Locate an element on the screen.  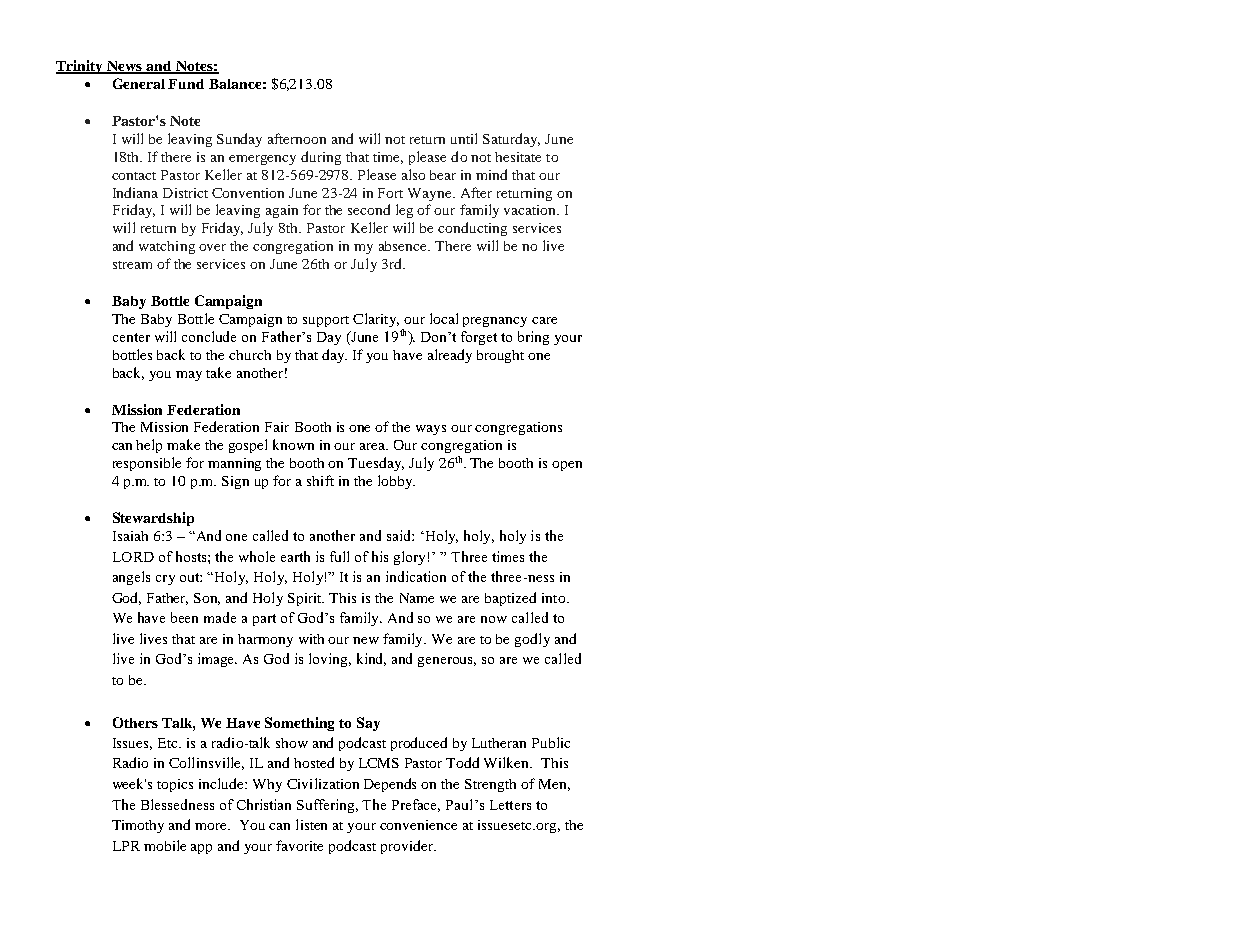
angels is located at coordinates (131, 578).
